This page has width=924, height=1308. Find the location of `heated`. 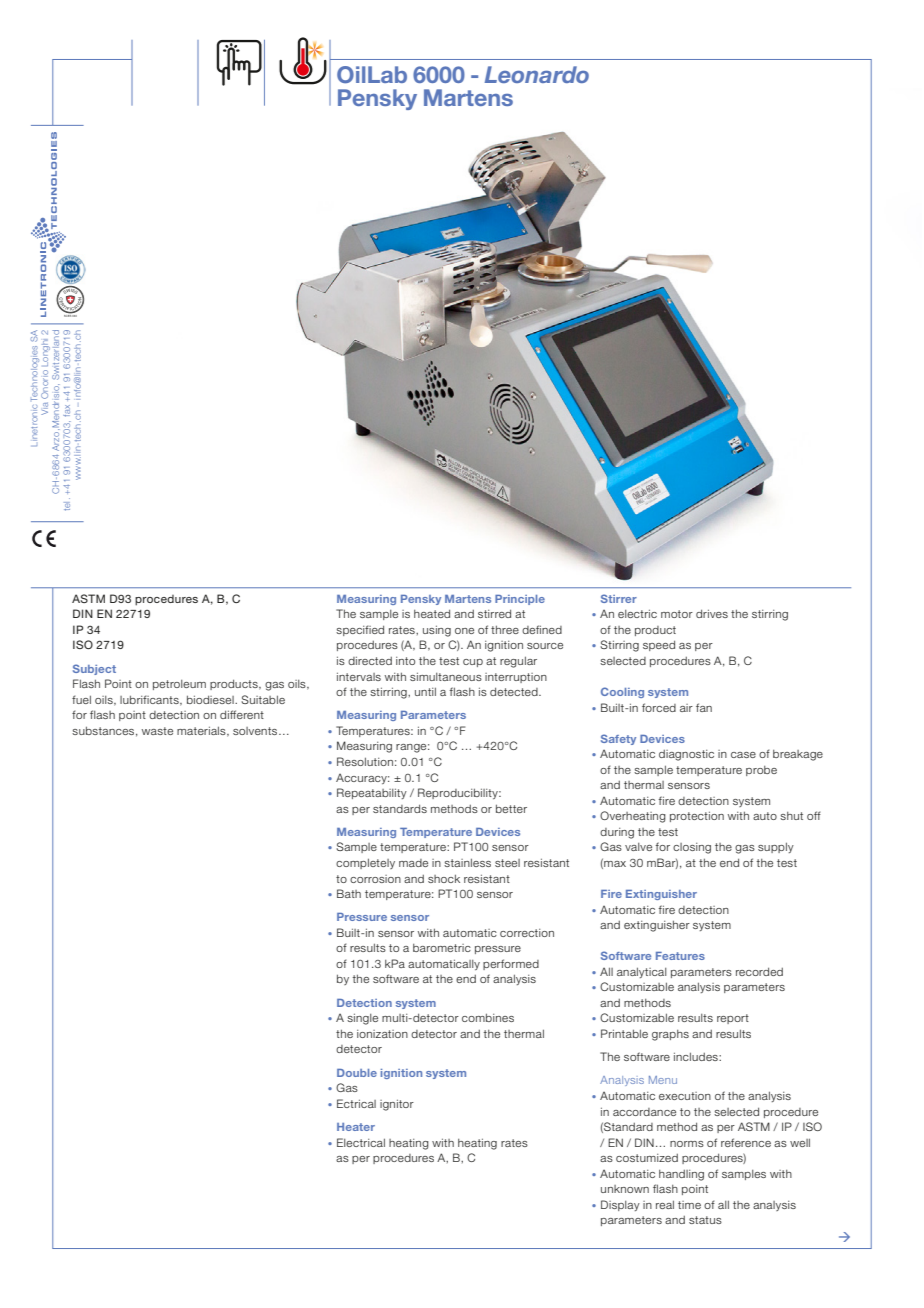

heated is located at coordinates (432, 613).
